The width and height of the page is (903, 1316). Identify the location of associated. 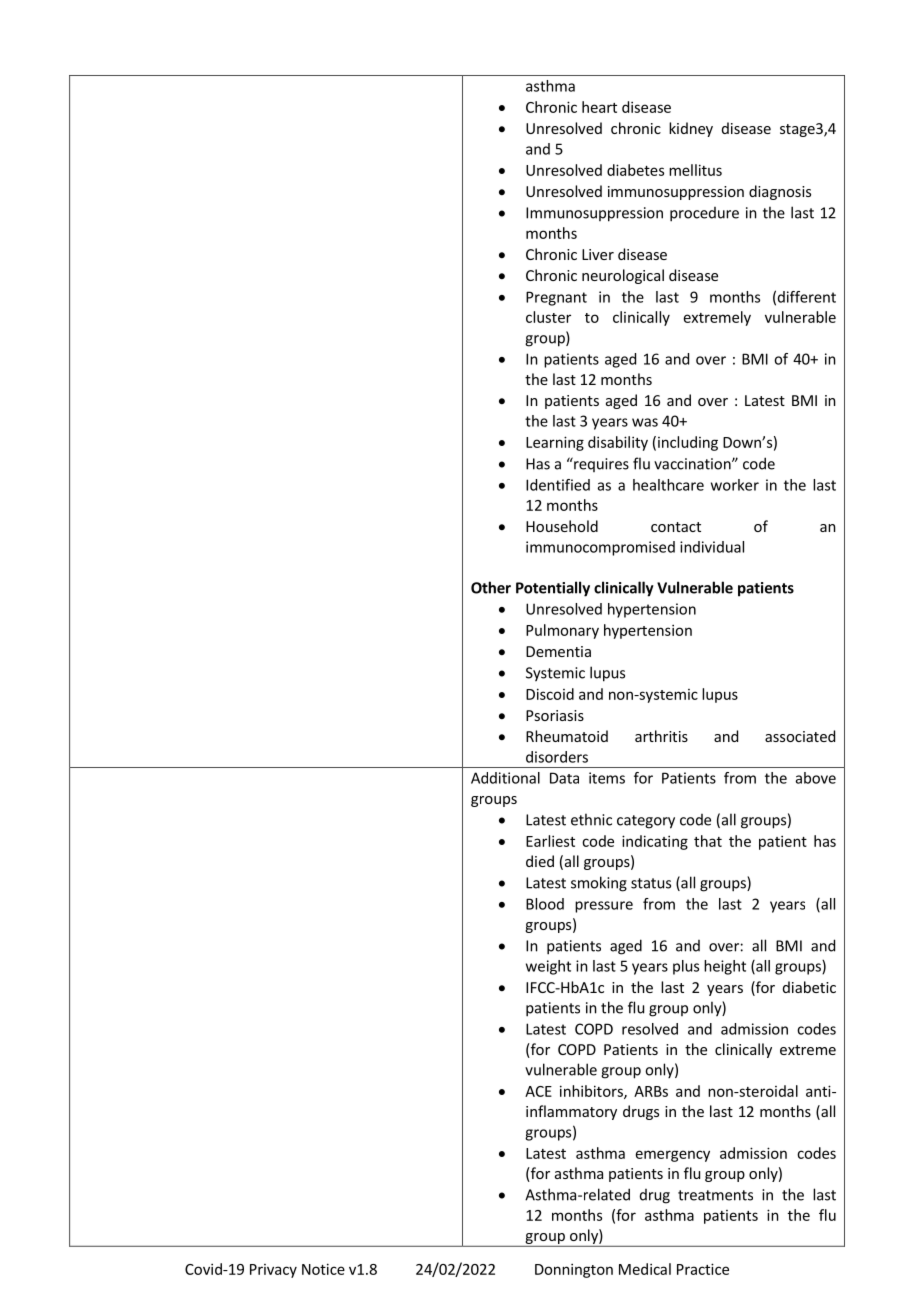
(800, 736).
